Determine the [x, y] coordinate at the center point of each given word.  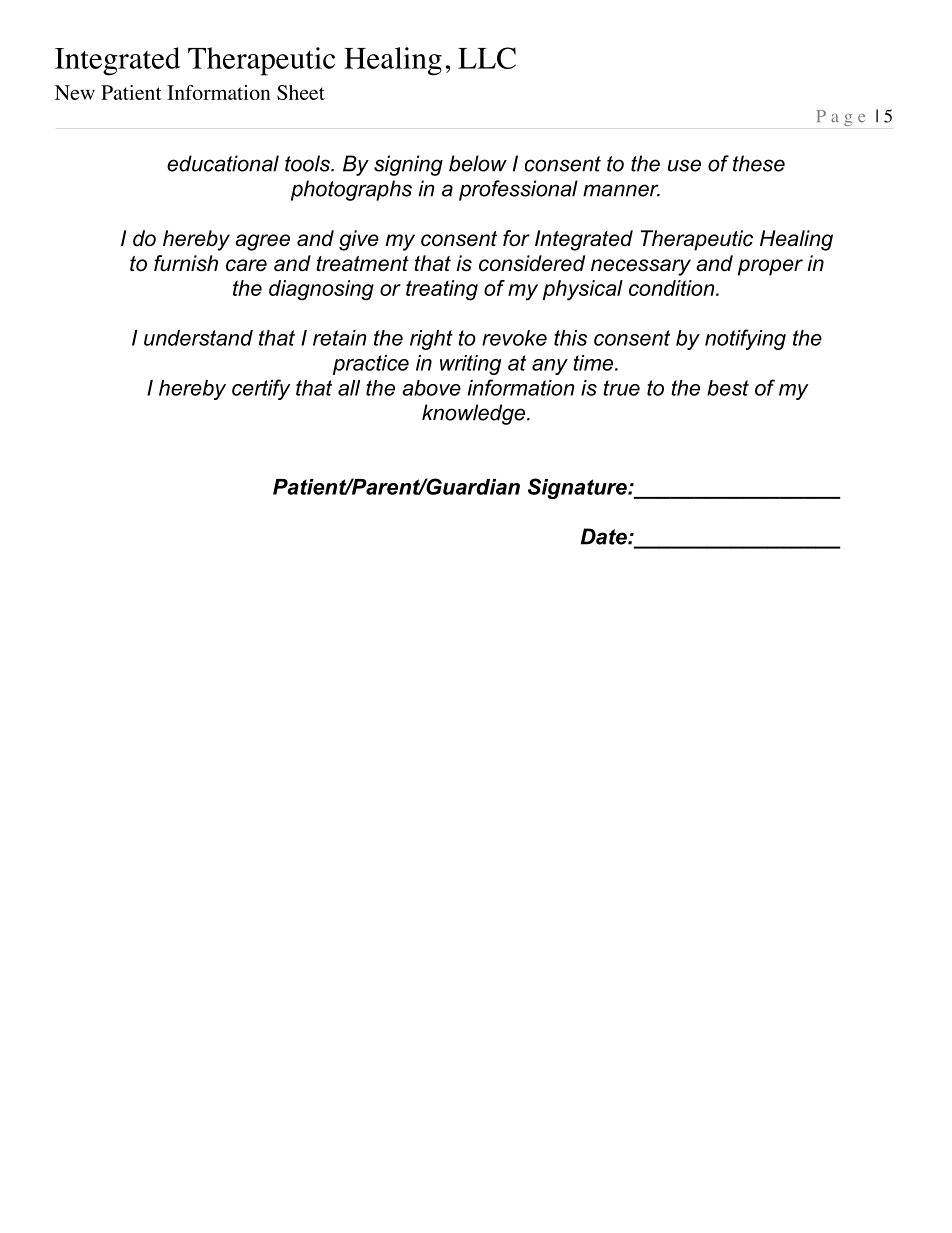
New [75, 92]
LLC [487, 58]
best [728, 388]
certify [261, 389]
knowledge [475, 414]
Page [841, 118]
